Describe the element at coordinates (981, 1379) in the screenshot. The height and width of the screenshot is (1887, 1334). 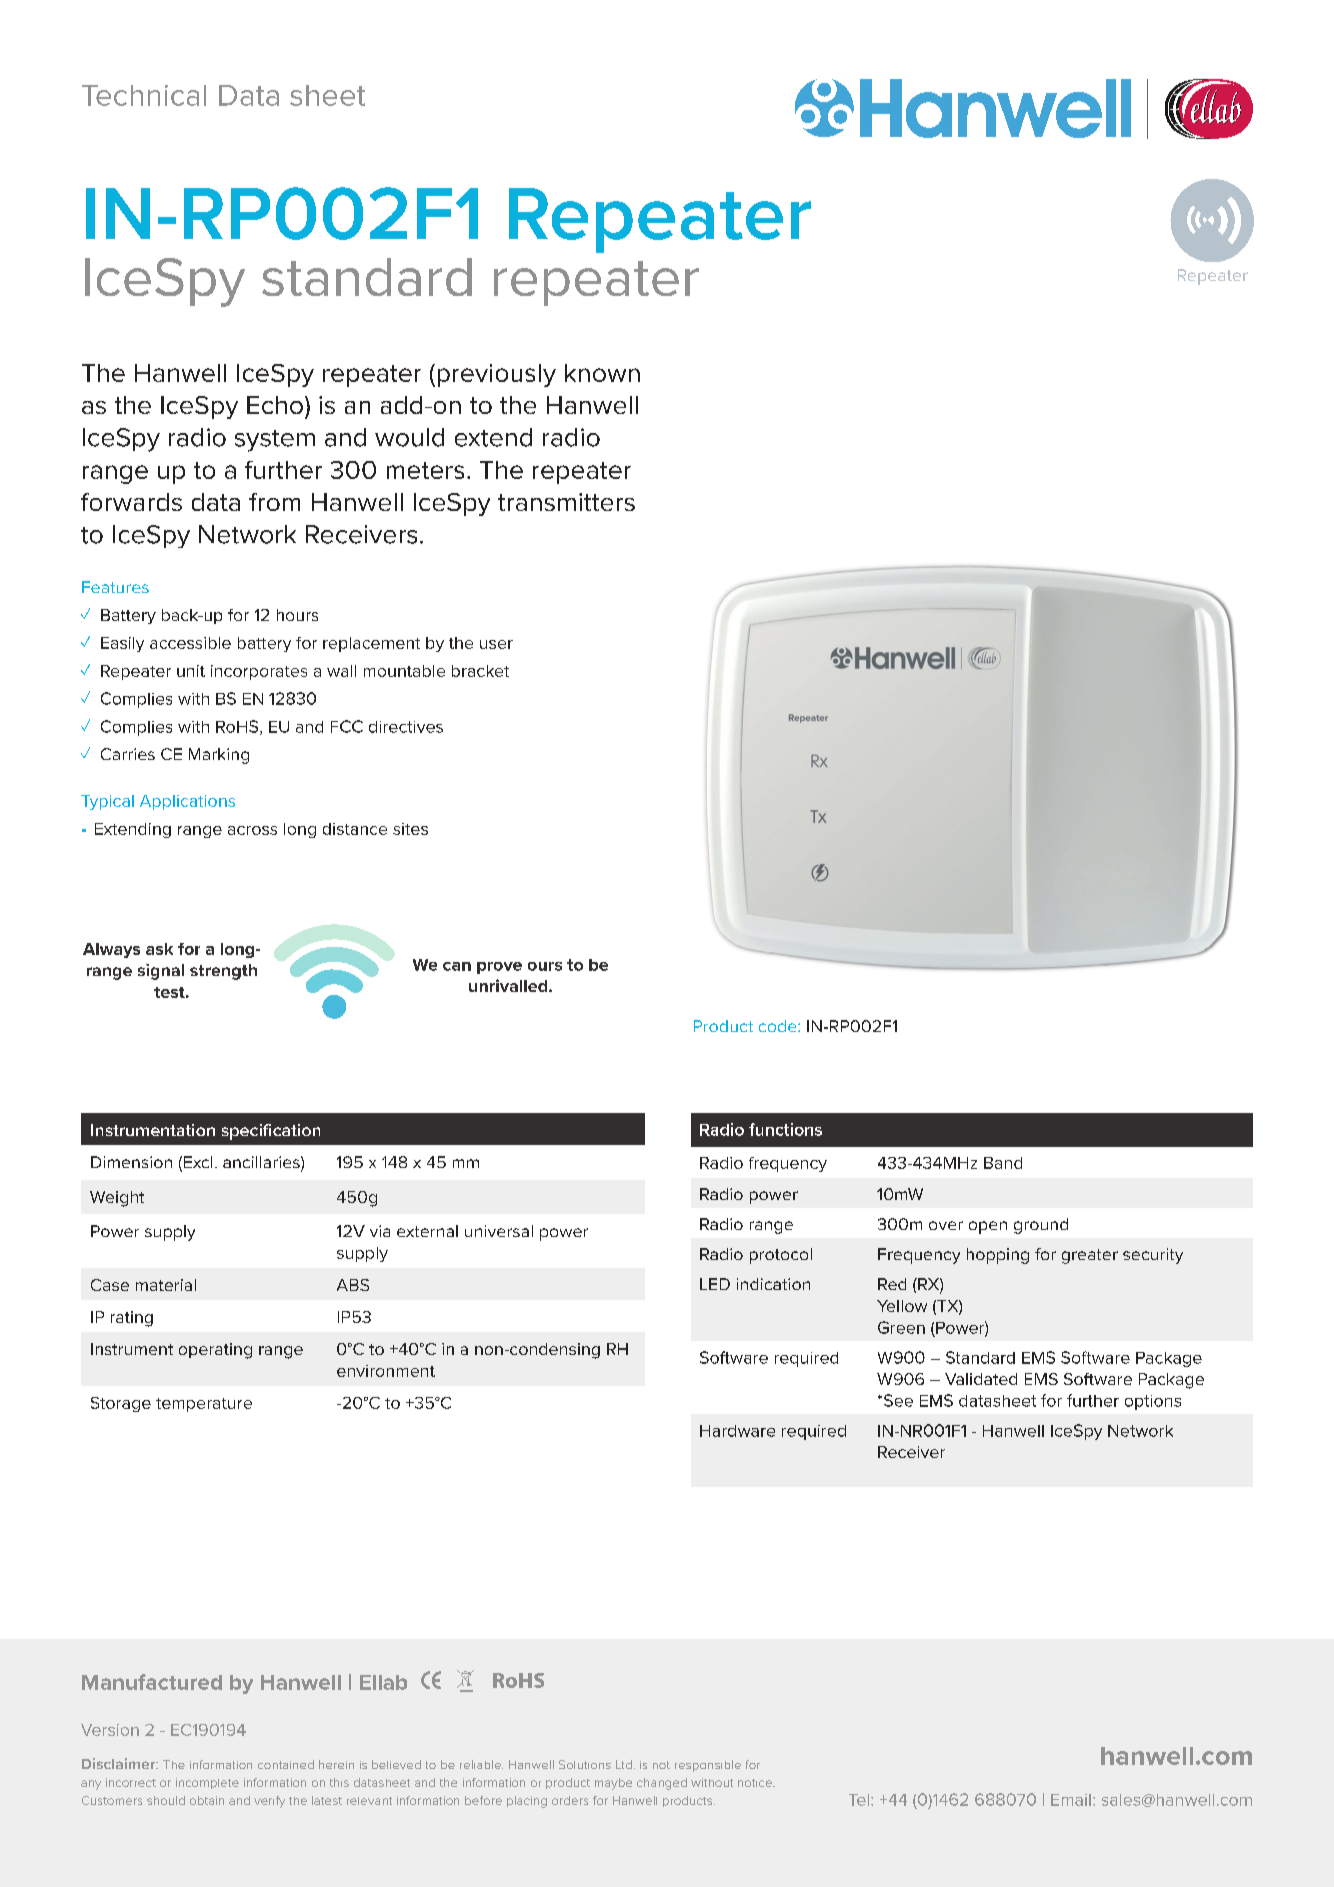
I see `Validated` at that location.
